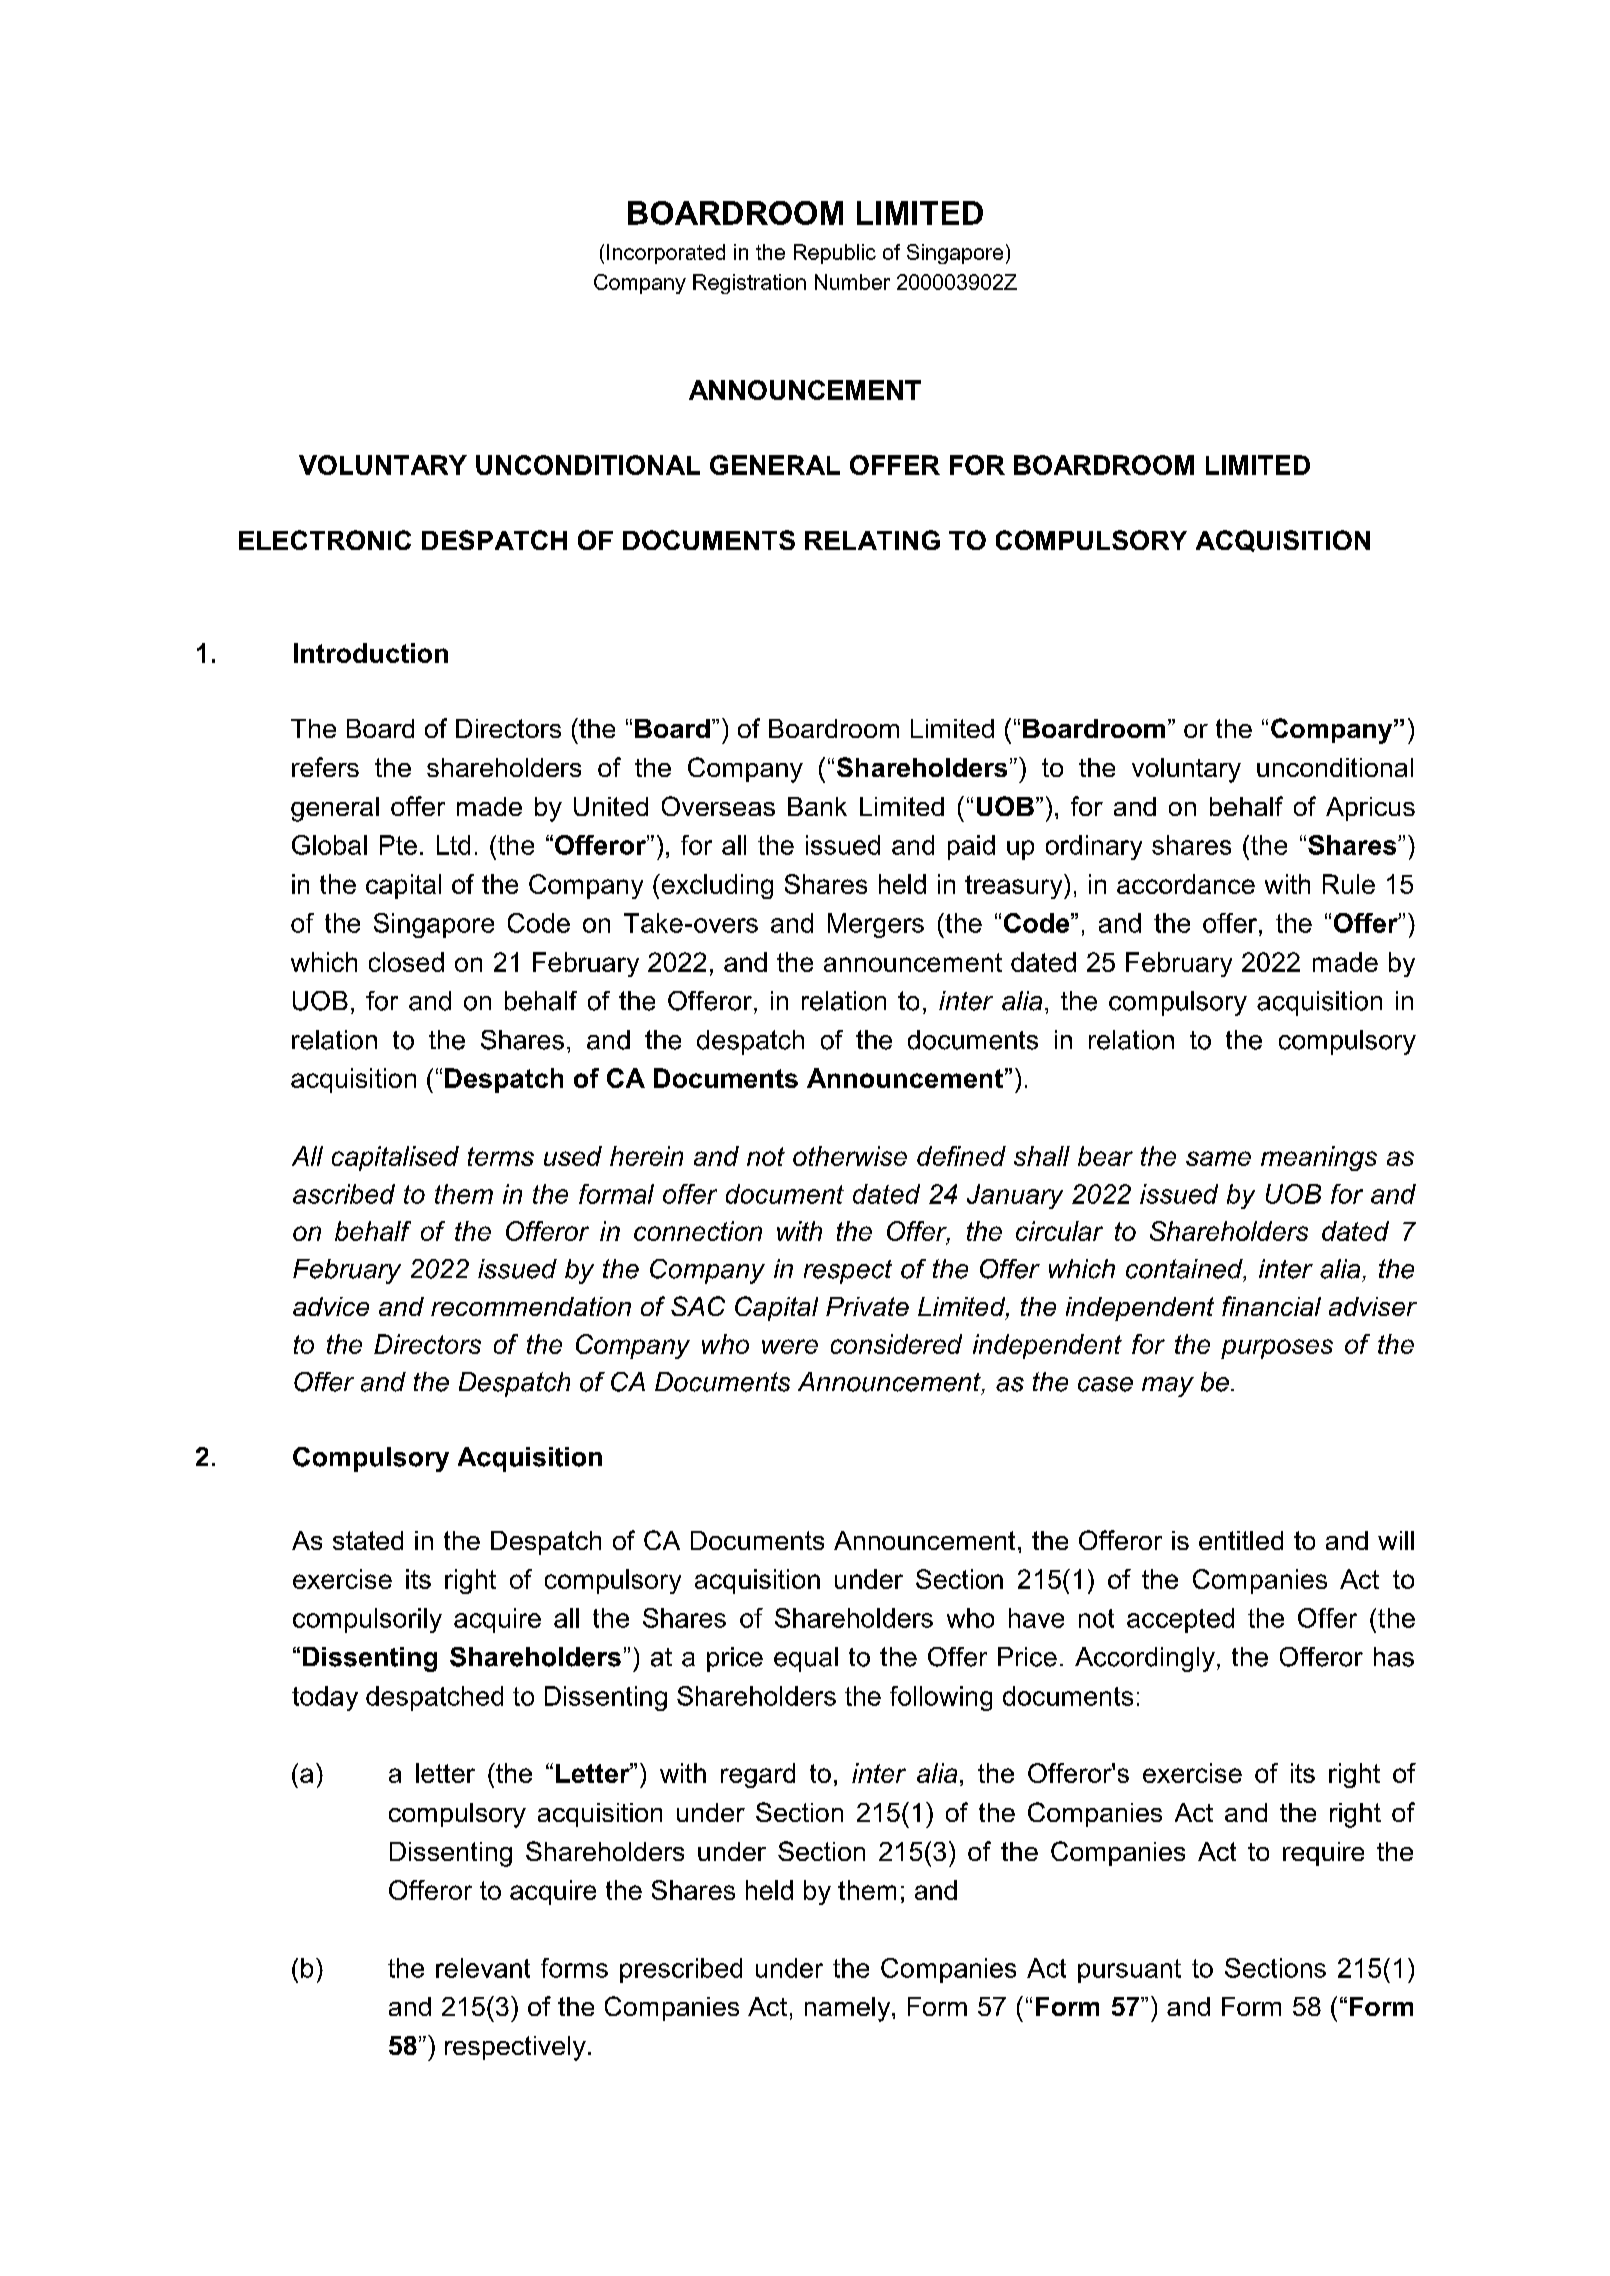 Image resolution: width=1610 pixels, height=2276 pixels. What do you see at coordinates (835, 254) in the screenshot?
I see `Republic` at bounding box center [835, 254].
